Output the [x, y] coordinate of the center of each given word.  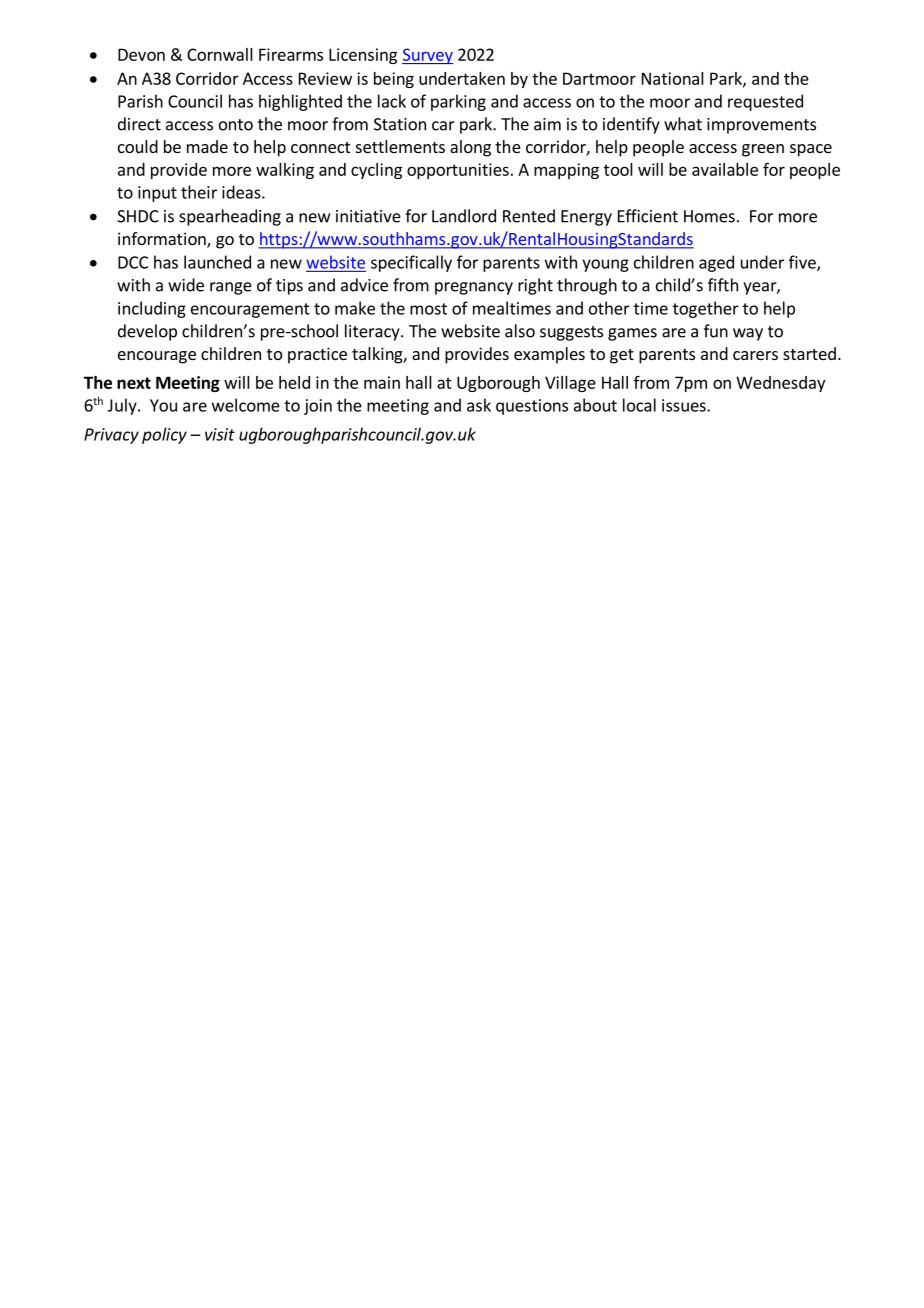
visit [220, 434]
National [673, 78]
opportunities [458, 171]
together [706, 309]
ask [479, 405]
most [428, 309]
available [725, 169]
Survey [427, 56]
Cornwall [220, 54]
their [199, 192]
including [152, 309]
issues [685, 405]
